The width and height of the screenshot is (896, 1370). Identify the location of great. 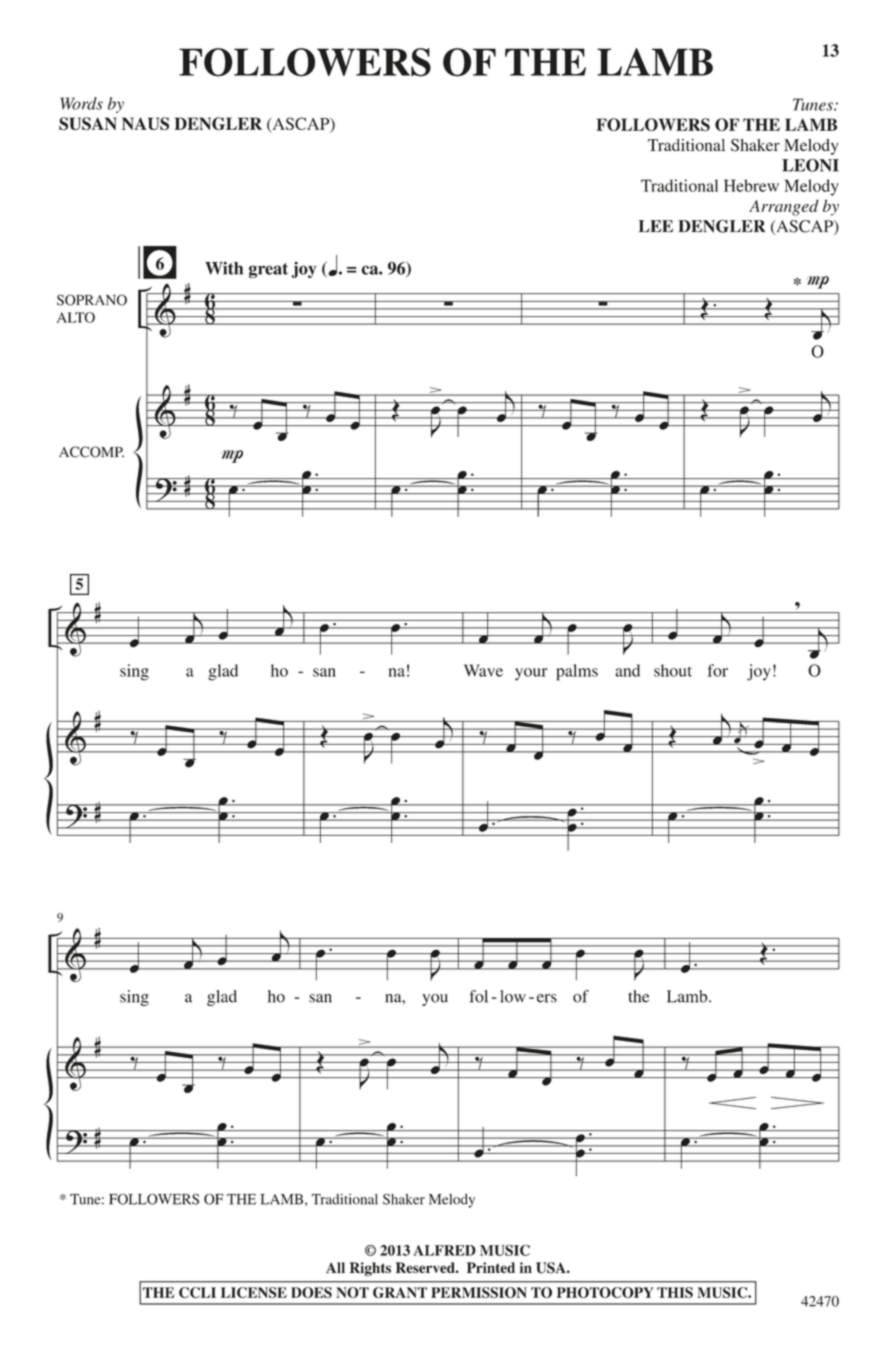
(268, 270).
